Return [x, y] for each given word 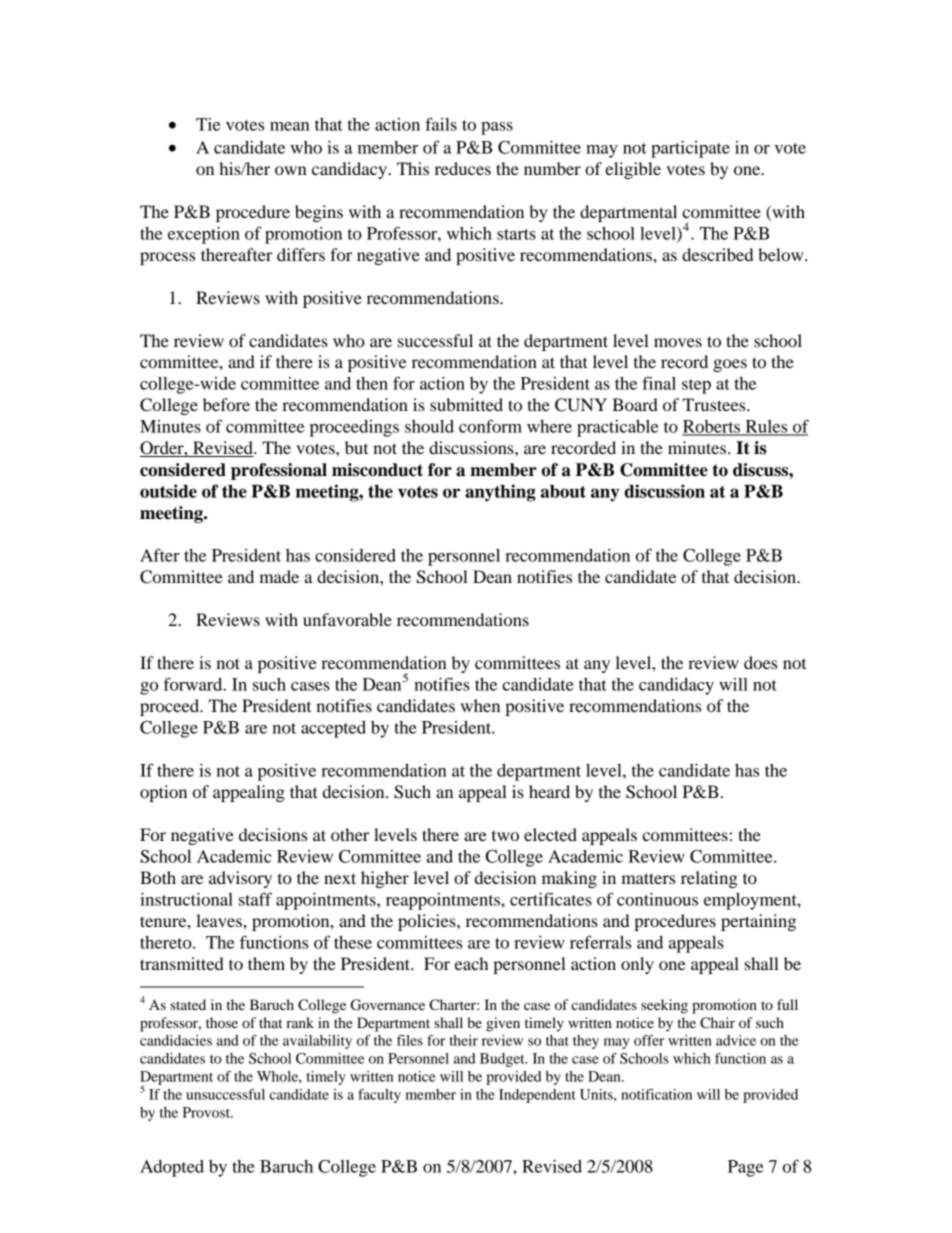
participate [690, 149]
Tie [208, 124]
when [480, 705]
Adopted [172, 1168]
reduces [463, 168]
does [760, 662]
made [279, 576]
